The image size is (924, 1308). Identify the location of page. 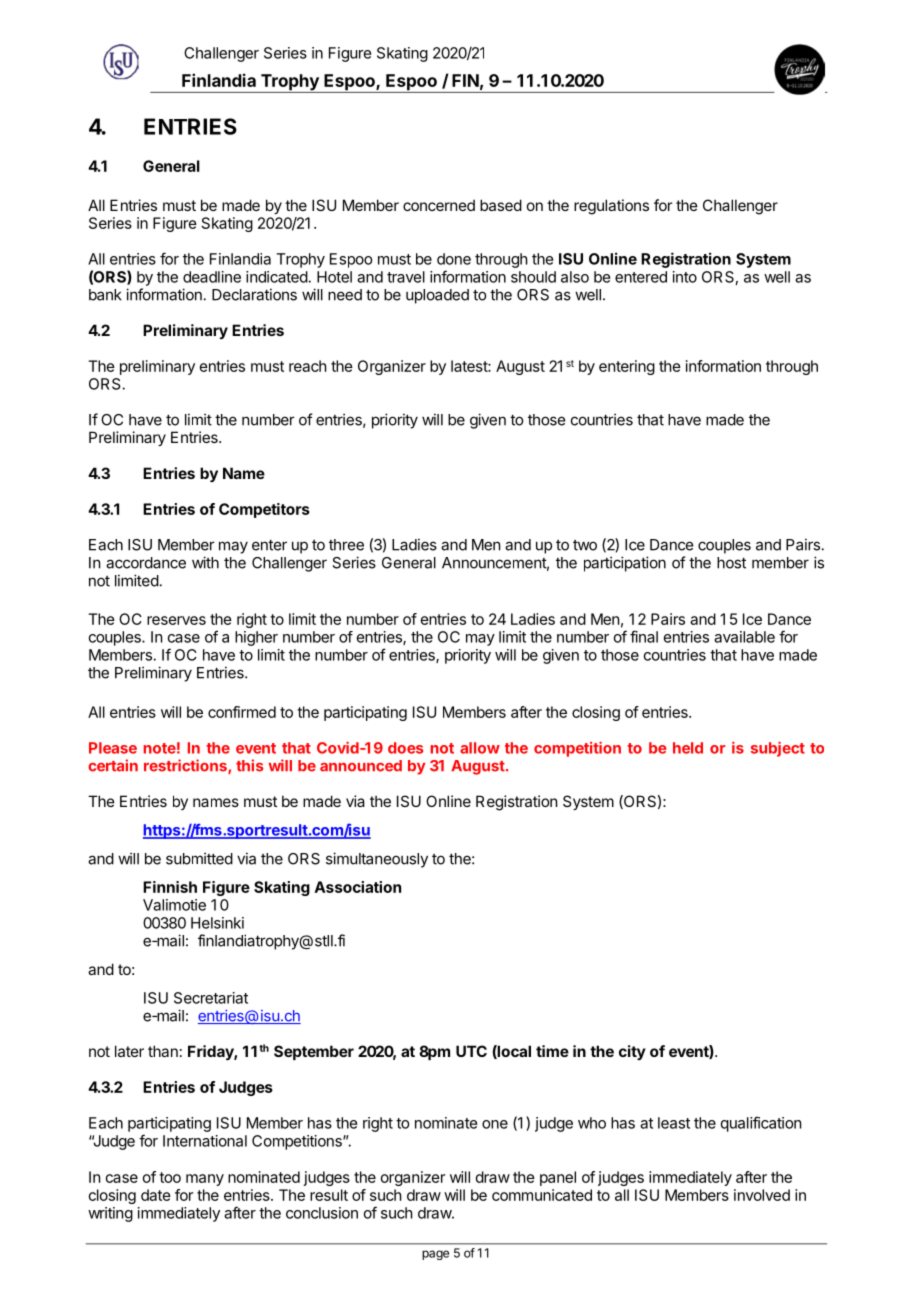
(435, 1255).
